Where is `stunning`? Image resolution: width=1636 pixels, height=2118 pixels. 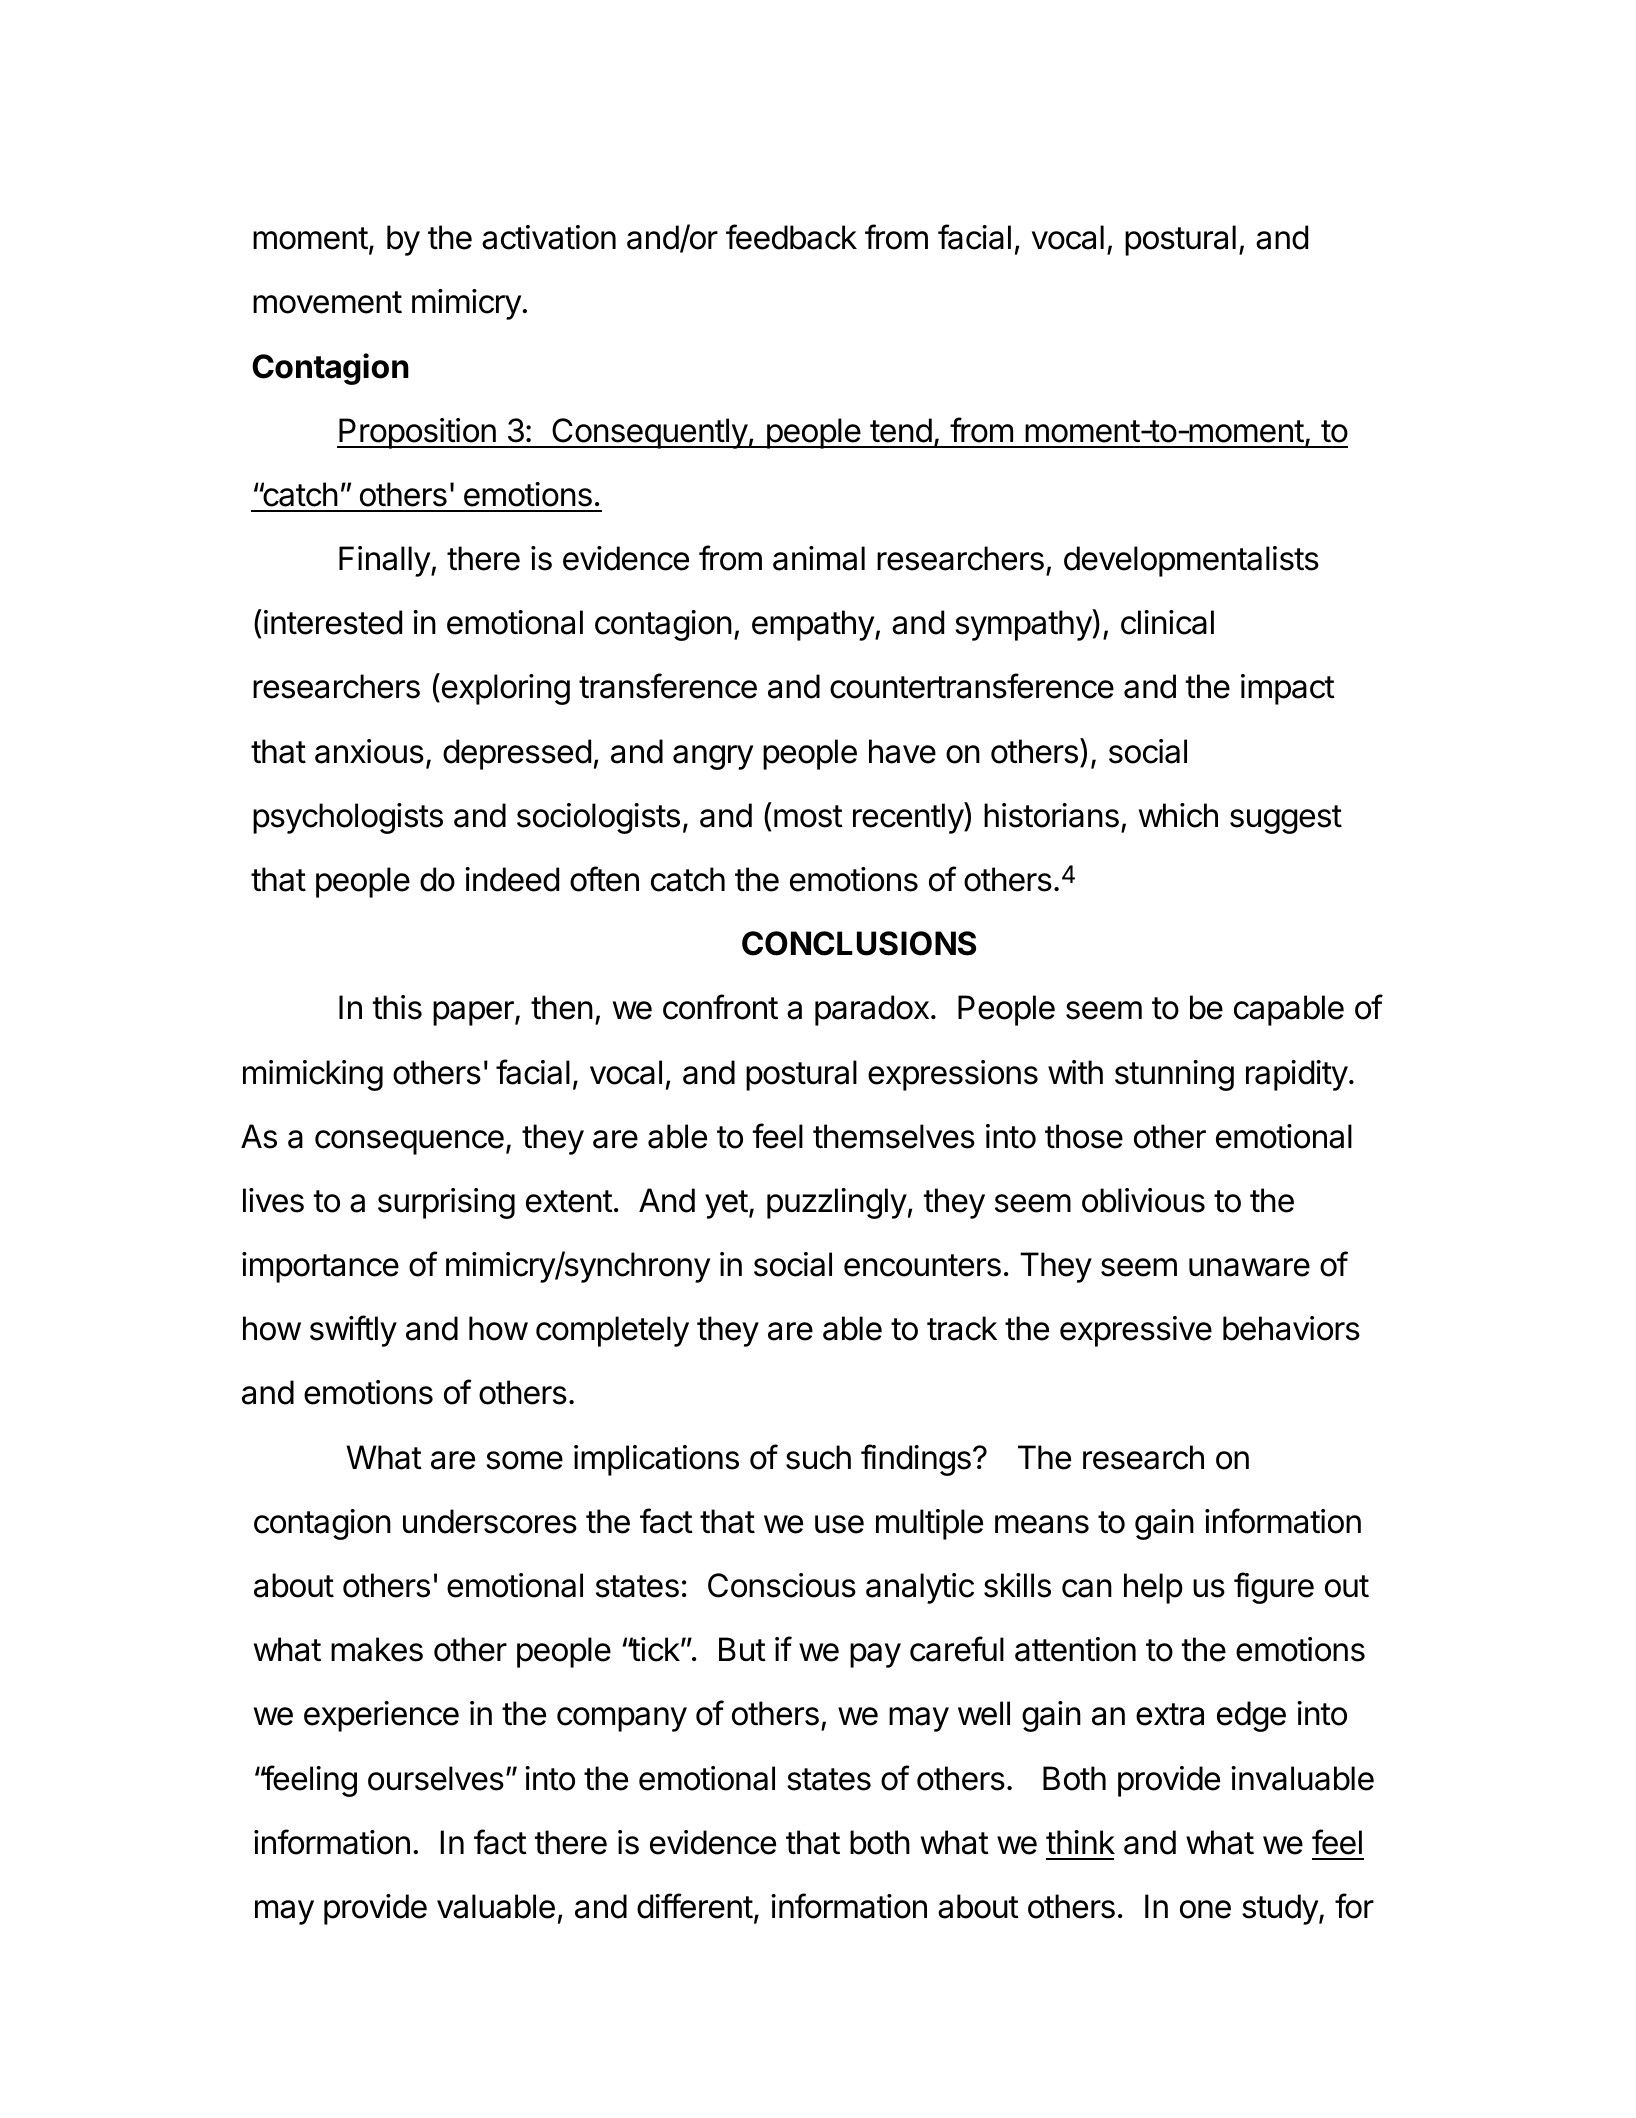 stunning is located at coordinates (1174, 1075).
